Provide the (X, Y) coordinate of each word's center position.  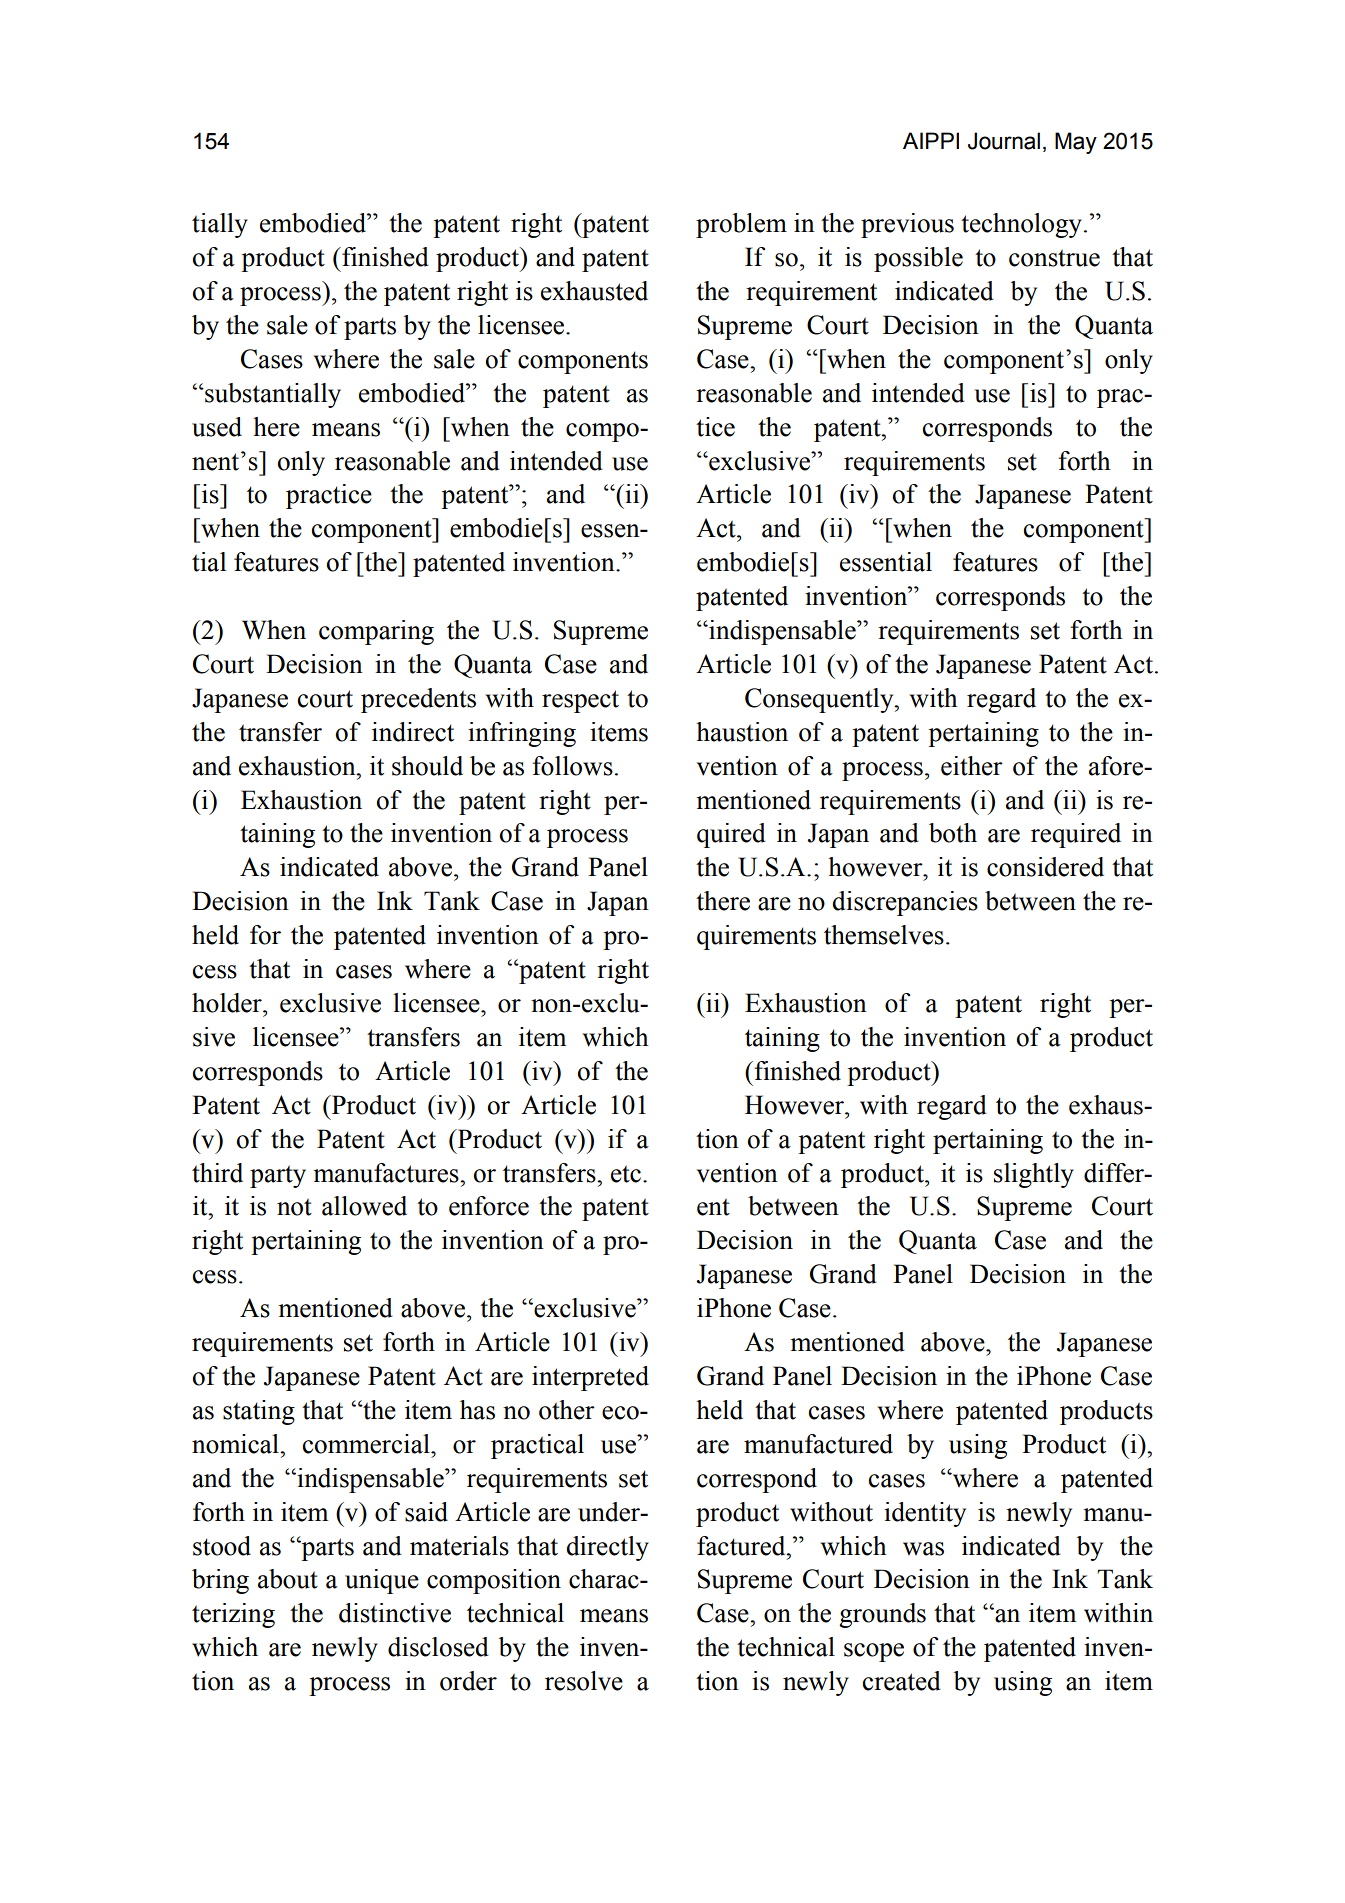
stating (259, 1412)
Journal (1004, 141)
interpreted (590, 1378)
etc (626, 1174)
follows (572, 766)
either (972, 766)
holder (228, 1003)
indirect (413, 732)
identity (925, 1514)
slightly (1034, 1175)
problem (741, 225)
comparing (376, 632)
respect (580, 701)
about (288, 1579)
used (217, 427)
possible (918, 259)
